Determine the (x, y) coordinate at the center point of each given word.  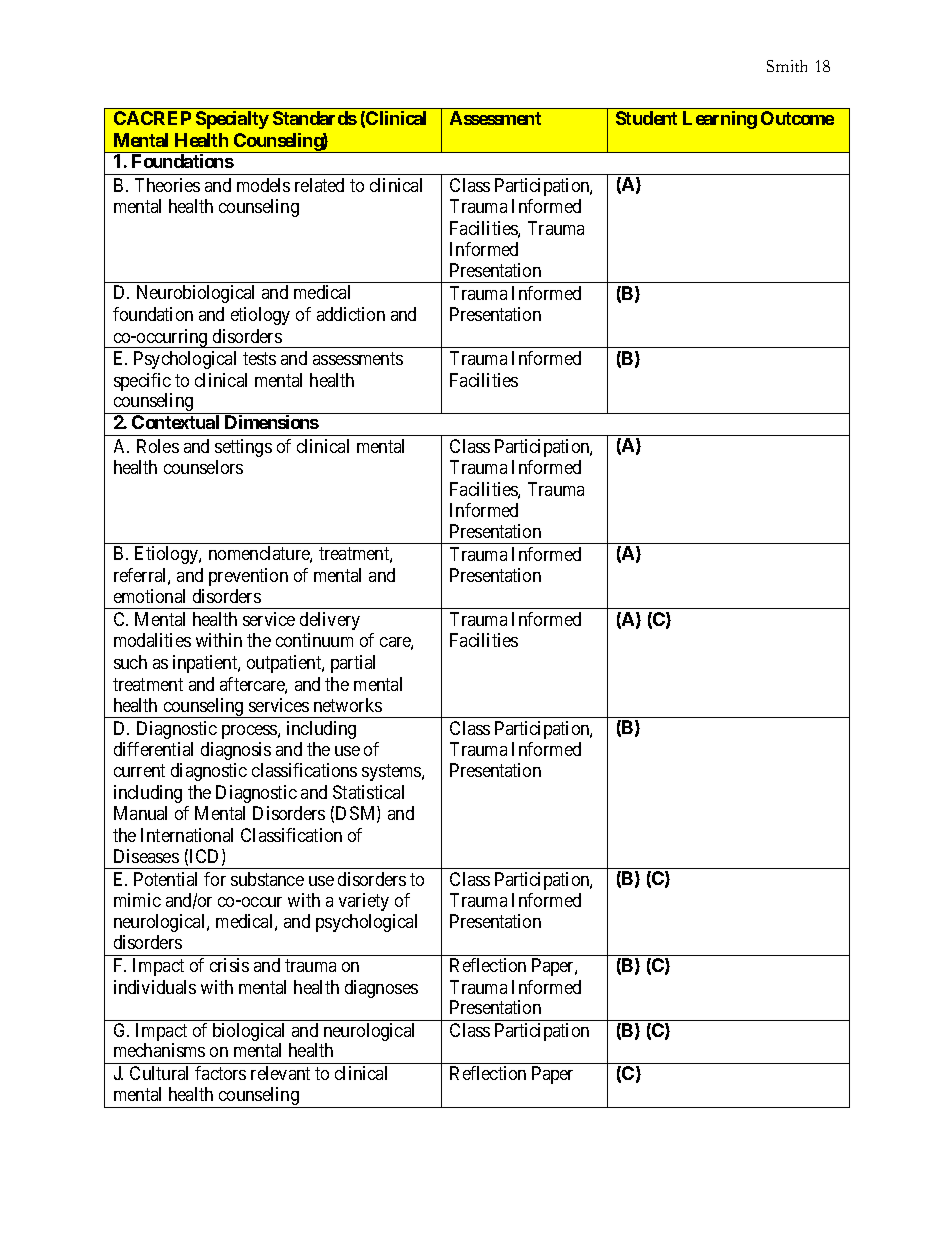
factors (220, 1073)
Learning (720, 120)
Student (646, 118)
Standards (315, 118)
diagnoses (381, 989)
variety (364, 902)
